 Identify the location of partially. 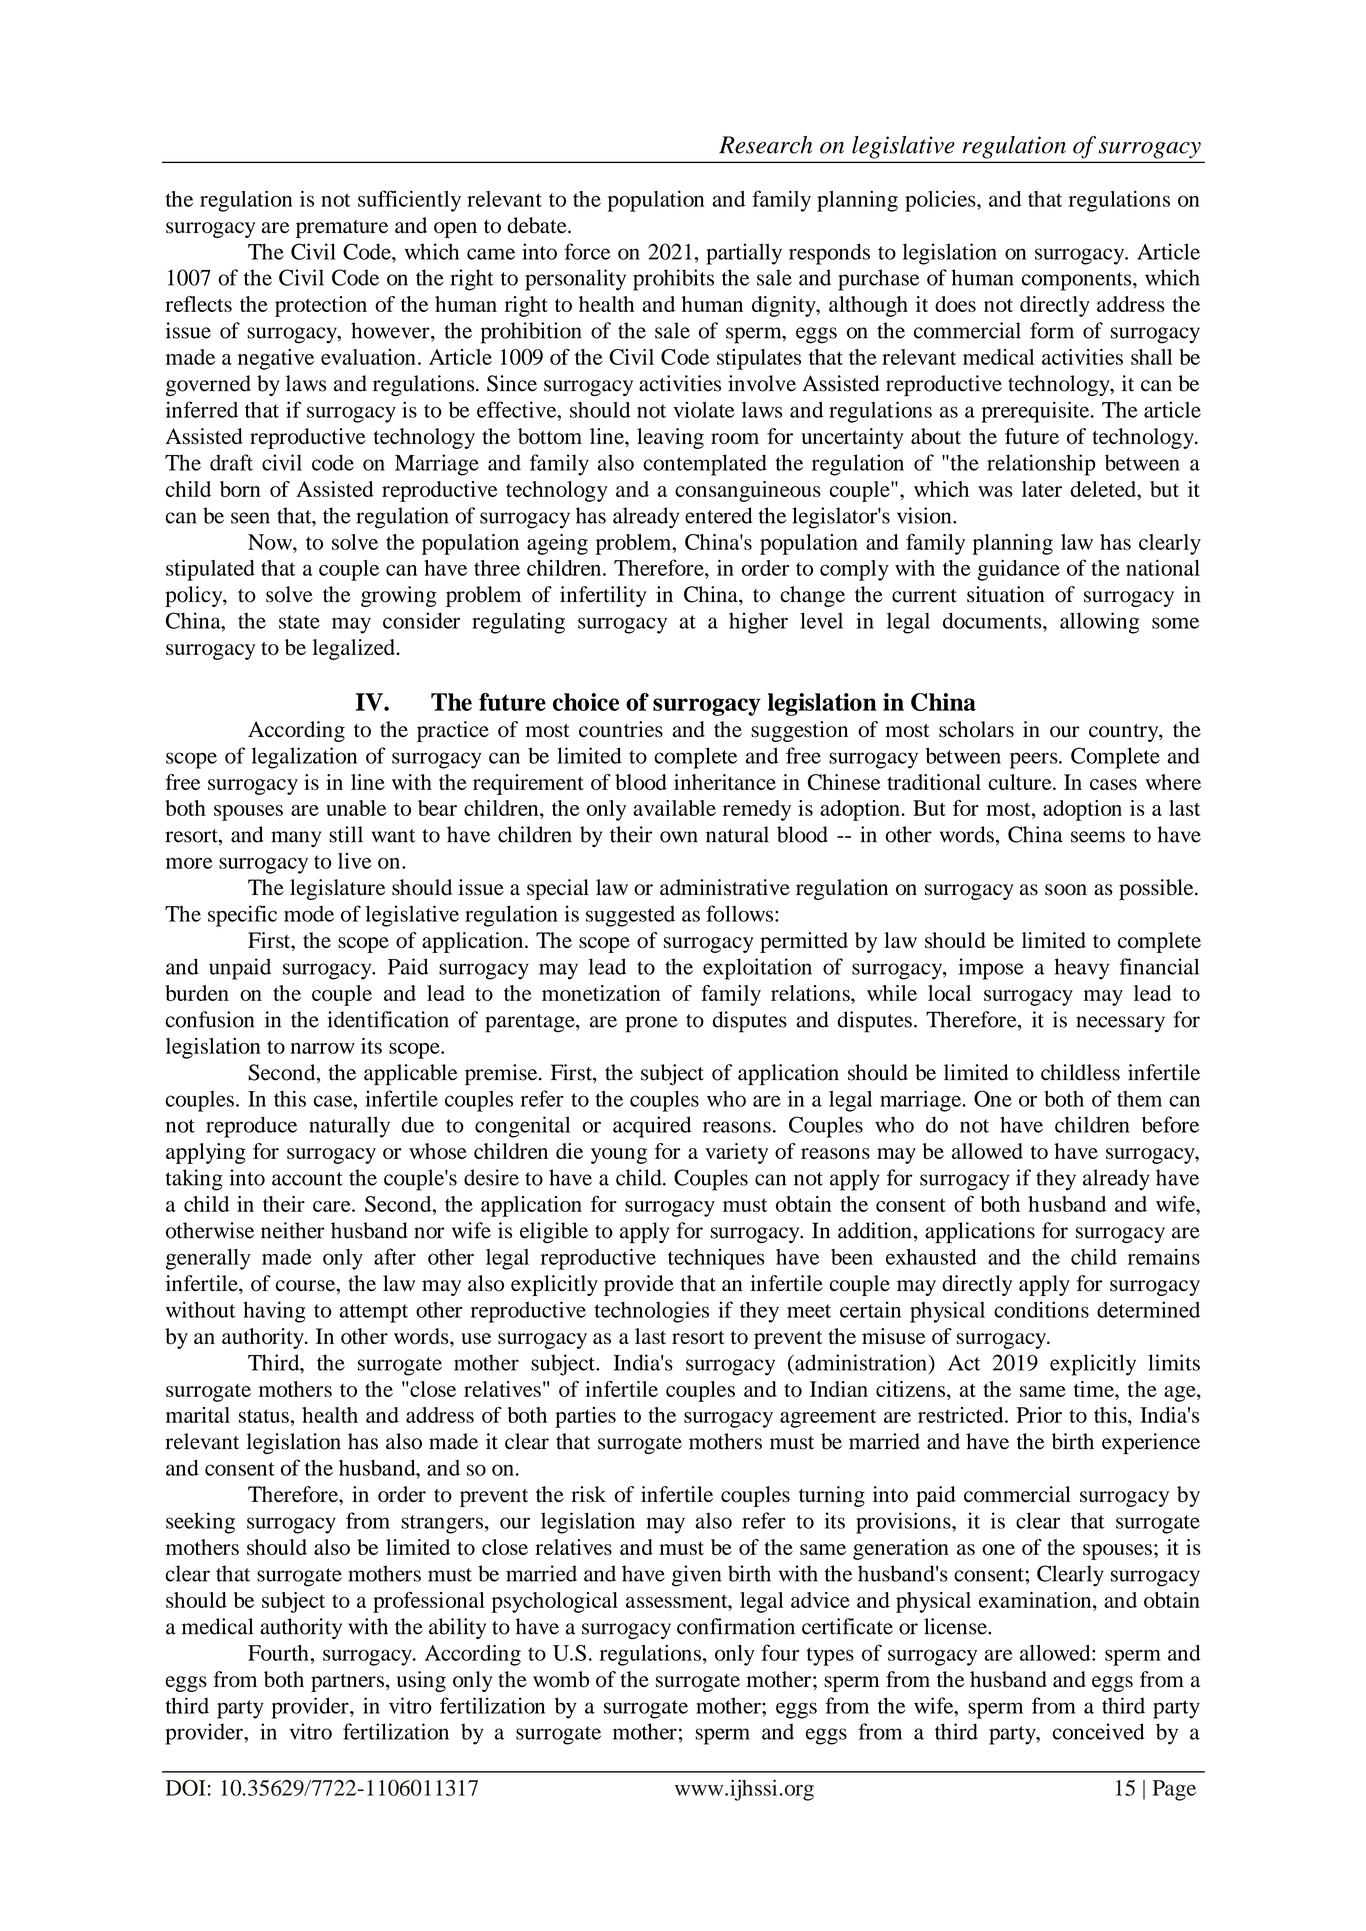
(744, 254).
